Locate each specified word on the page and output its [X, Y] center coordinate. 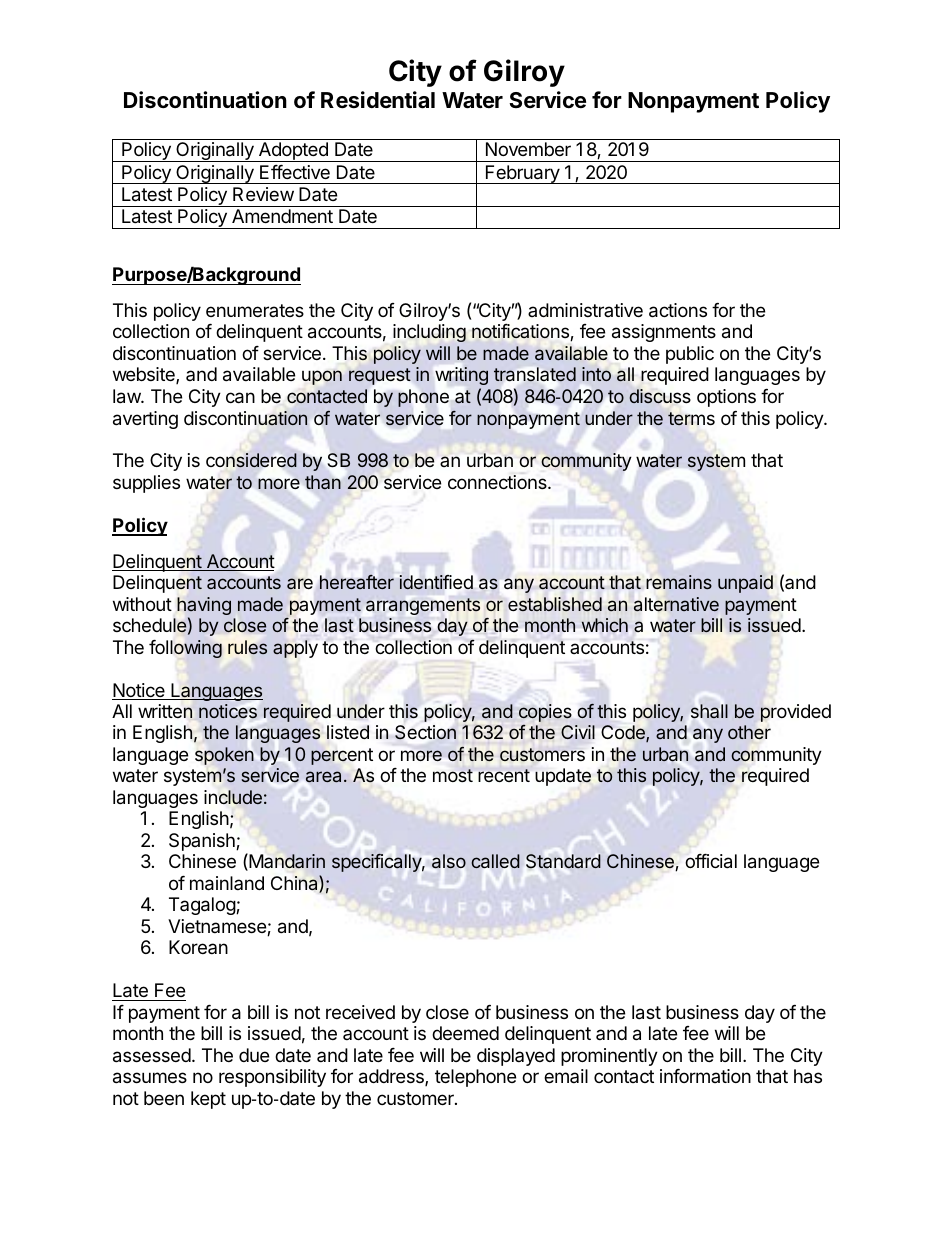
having [204, 607]
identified [436, 582]
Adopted [293, 152]
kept [208, 1100]
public [690, 355]
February [523, 174]
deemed [465, 1033]
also [449, 861]
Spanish [203, 842]
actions [678, 310]
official [711, 861]
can [240, 398]
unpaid [745, 584]
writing [461, 376]
